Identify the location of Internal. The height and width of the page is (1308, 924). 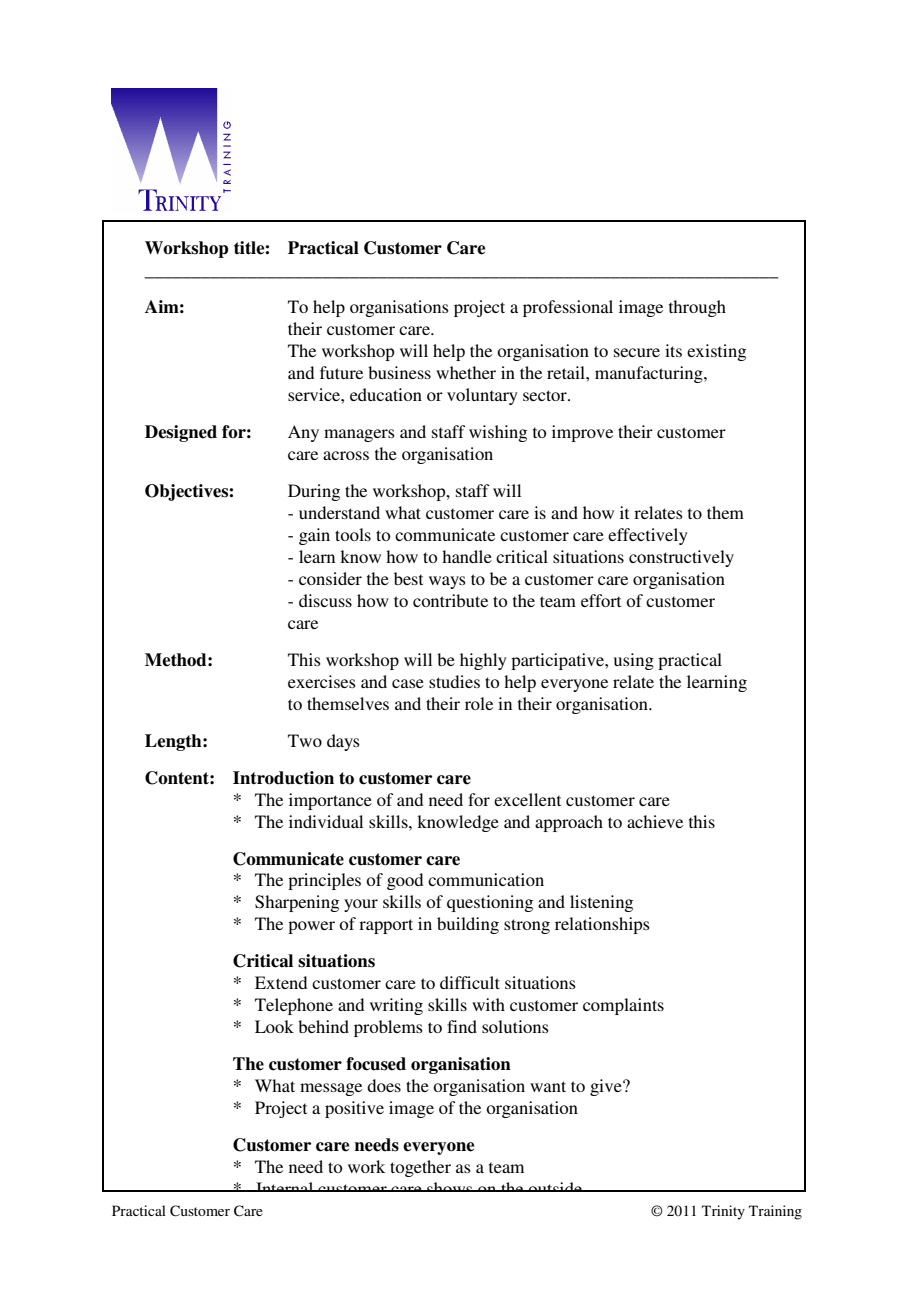
(285, 1187).
